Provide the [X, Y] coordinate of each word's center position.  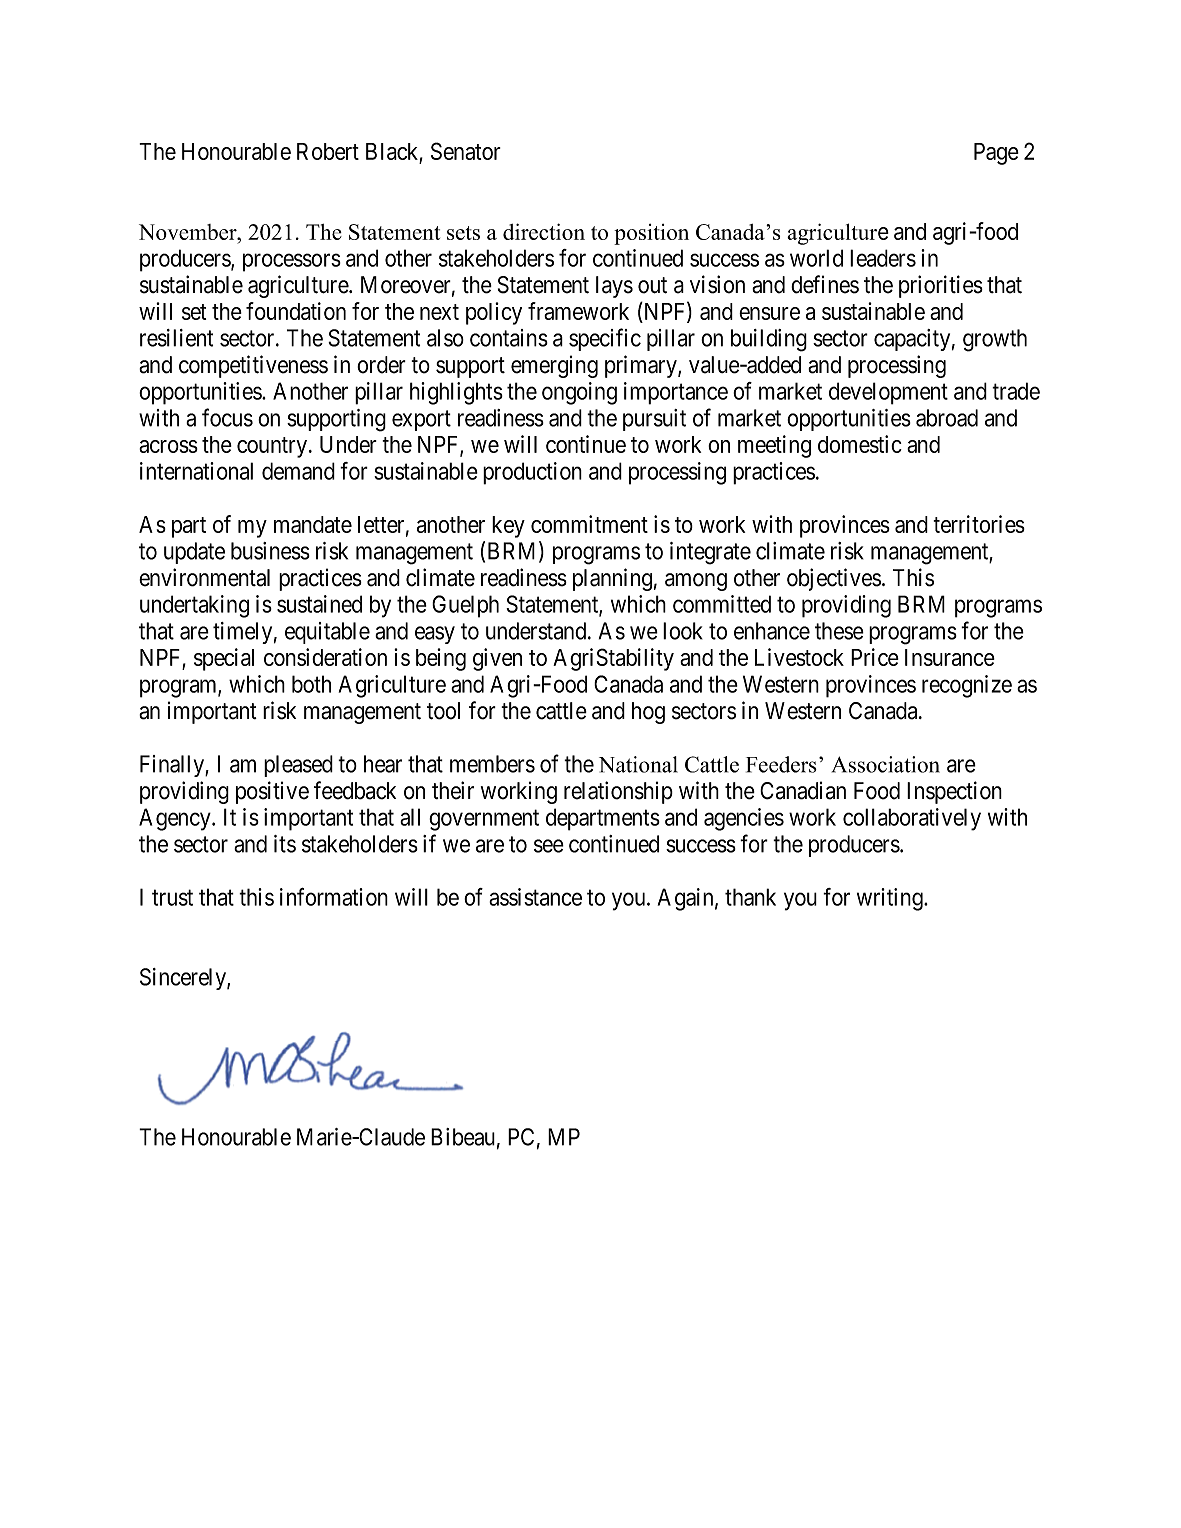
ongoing [579, 393]
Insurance [950, 657]
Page [996, 154]
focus [227, 417]
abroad [947, 418]
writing [891, 899]
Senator [466, 151]
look [683, 631]
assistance [535, 897]
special [224, 659]
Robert [328, 151]
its [285, 844]
